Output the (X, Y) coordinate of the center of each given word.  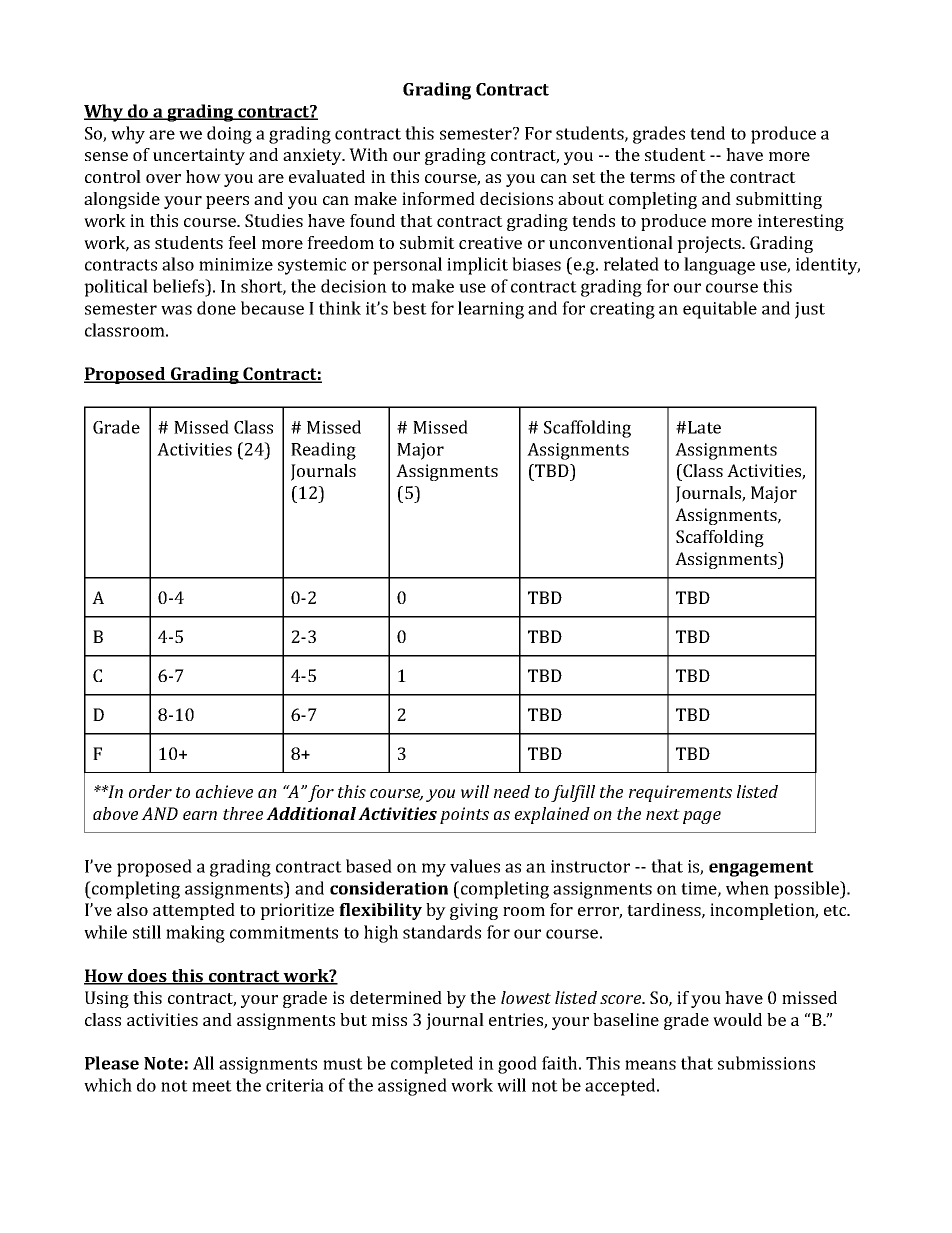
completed (432, 1065)
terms (652, 177)
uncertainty (199, 156)
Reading (323, 451)
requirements (680, 793)
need (512, 791)
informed (438, 198)
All (203, 1063)
